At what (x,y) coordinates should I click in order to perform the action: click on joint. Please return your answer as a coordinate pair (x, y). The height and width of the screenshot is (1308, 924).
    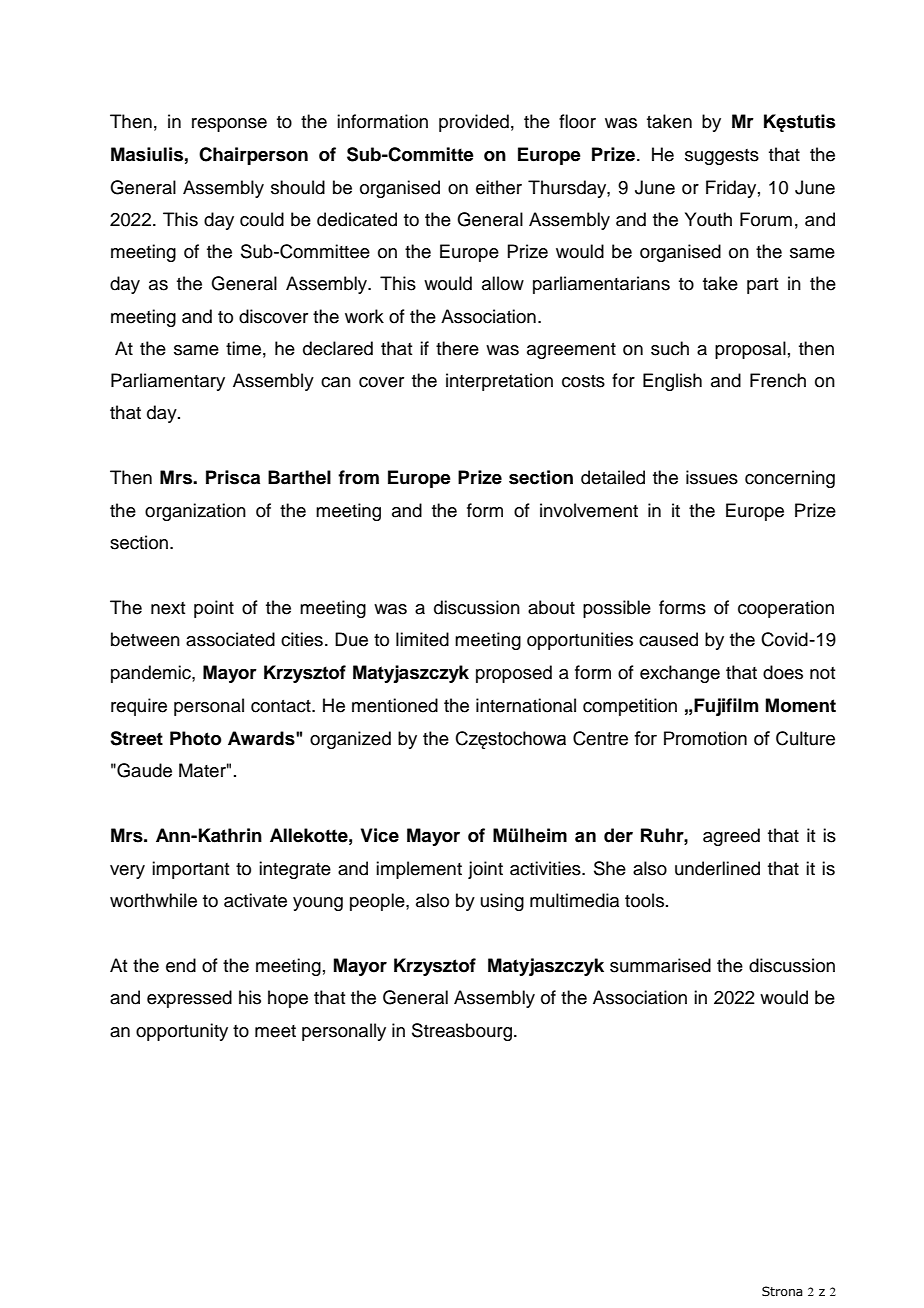
    Looking at the image, I should click on (485, 870).
